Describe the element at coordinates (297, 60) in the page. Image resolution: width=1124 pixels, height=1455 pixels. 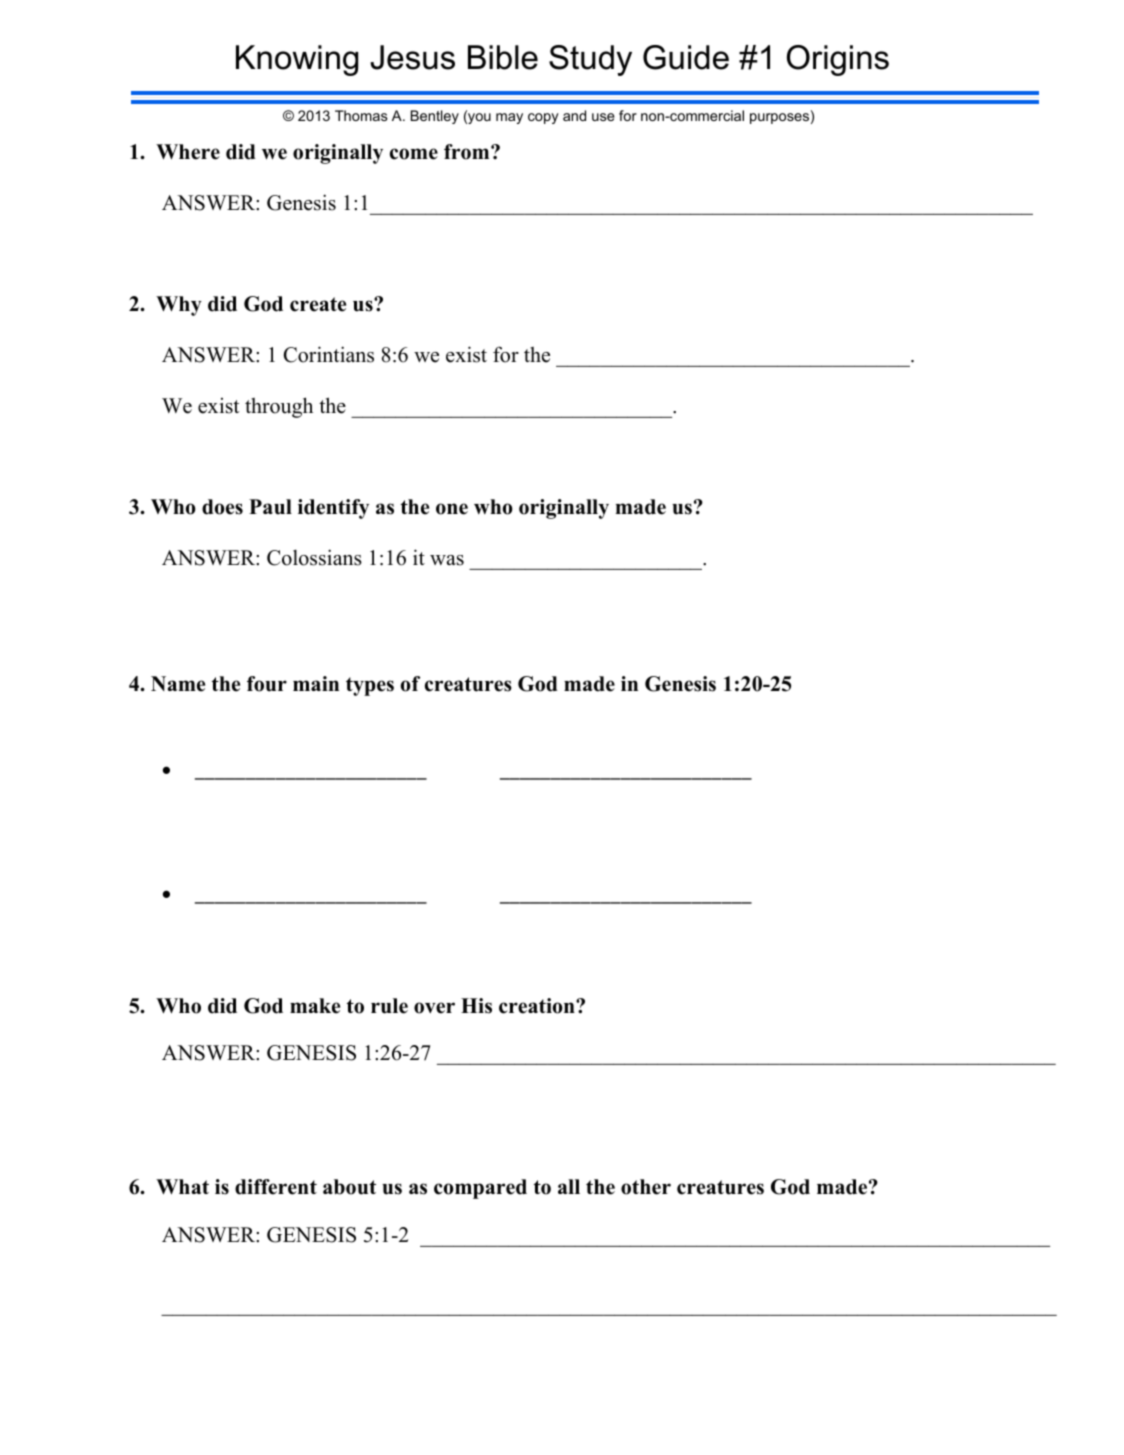
I see `Knowing` at that location.
